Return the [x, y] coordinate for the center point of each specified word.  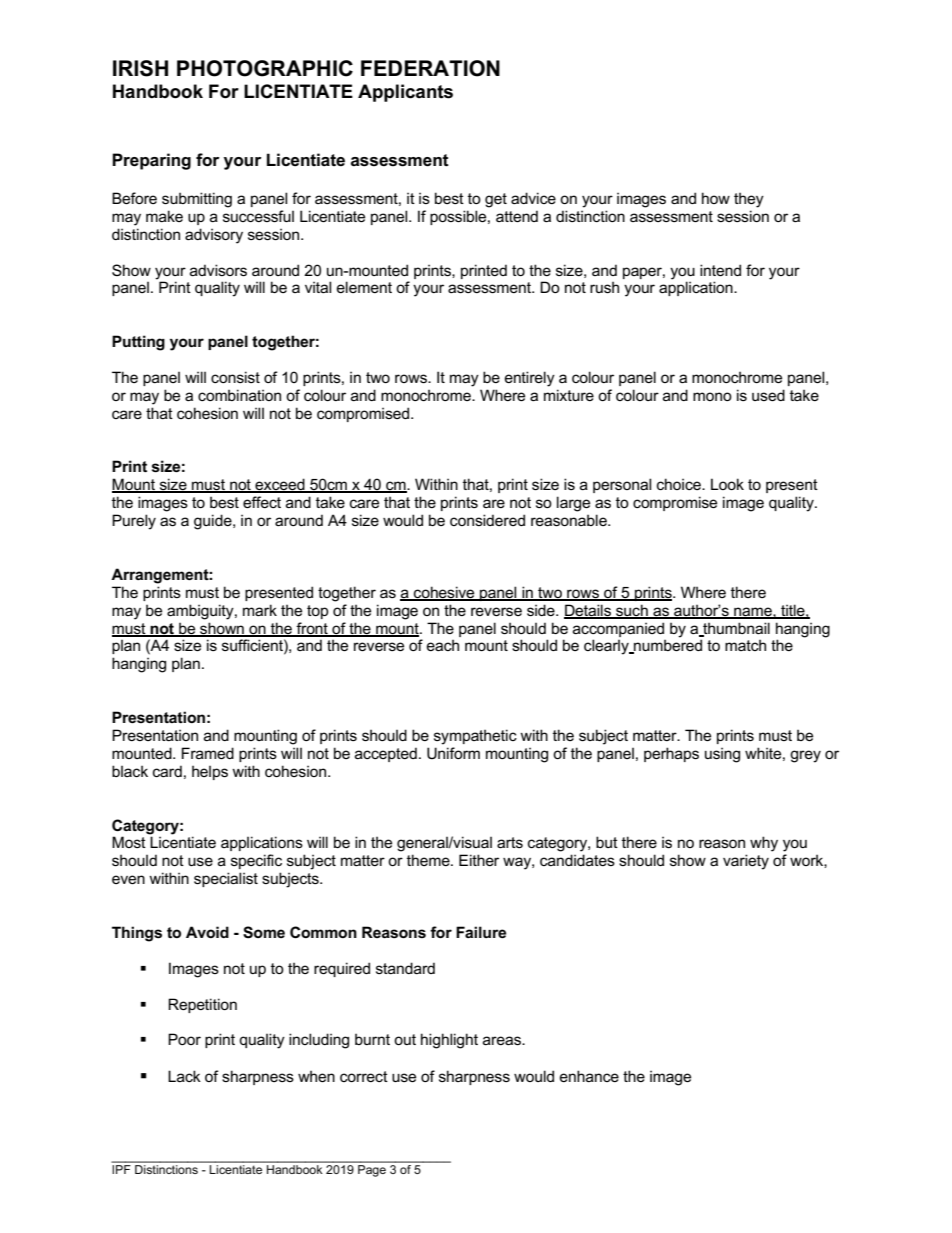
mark [260, 610]
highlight [449, 1041]
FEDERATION [430, 68]
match [745, 645]
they [749, 200]
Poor [184, 1039]
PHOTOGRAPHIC [265, 68]
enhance [589, 1076]
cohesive [444, 593]
